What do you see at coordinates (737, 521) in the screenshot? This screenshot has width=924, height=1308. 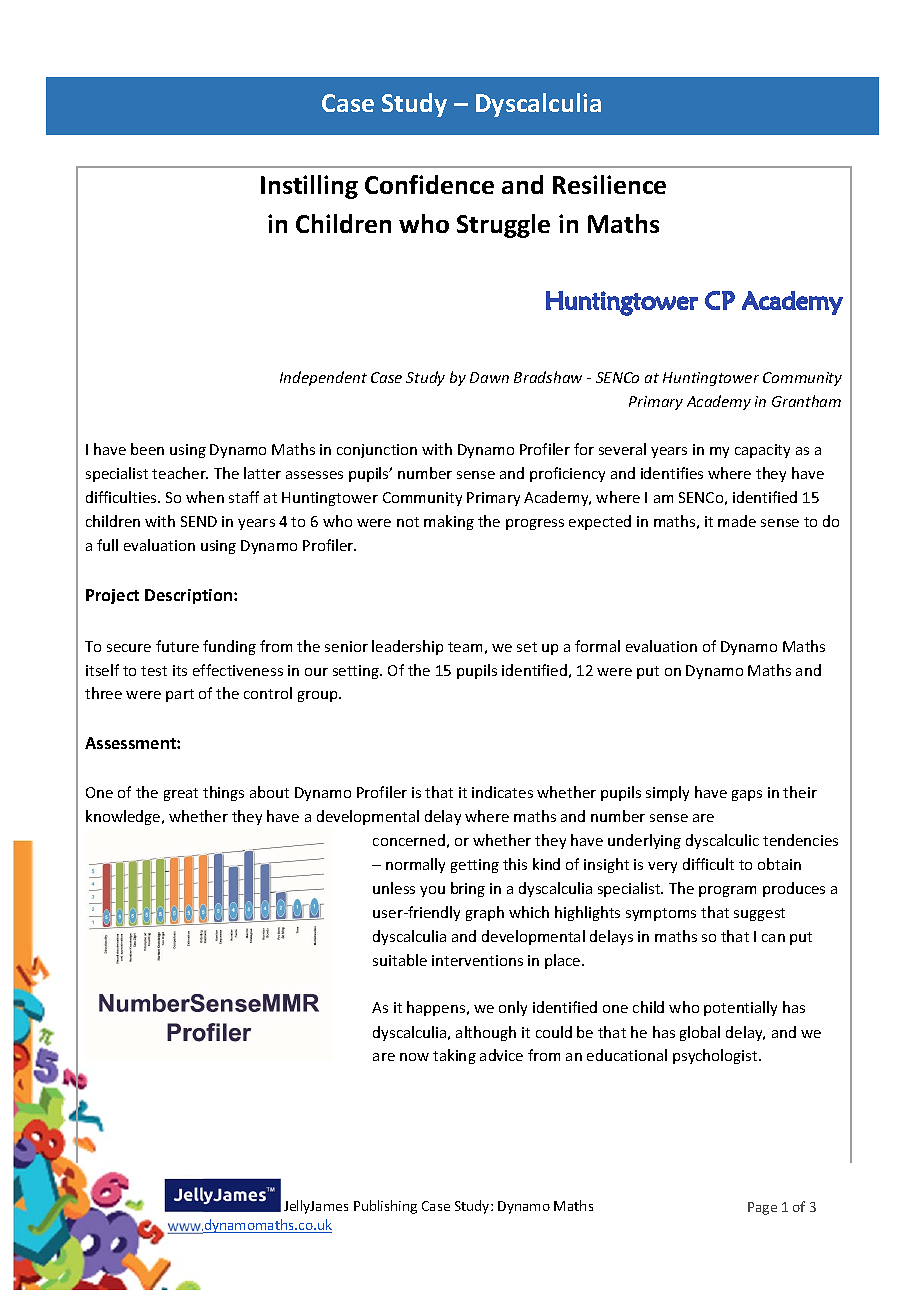 I see `made` at bounding box center [737, 521].
